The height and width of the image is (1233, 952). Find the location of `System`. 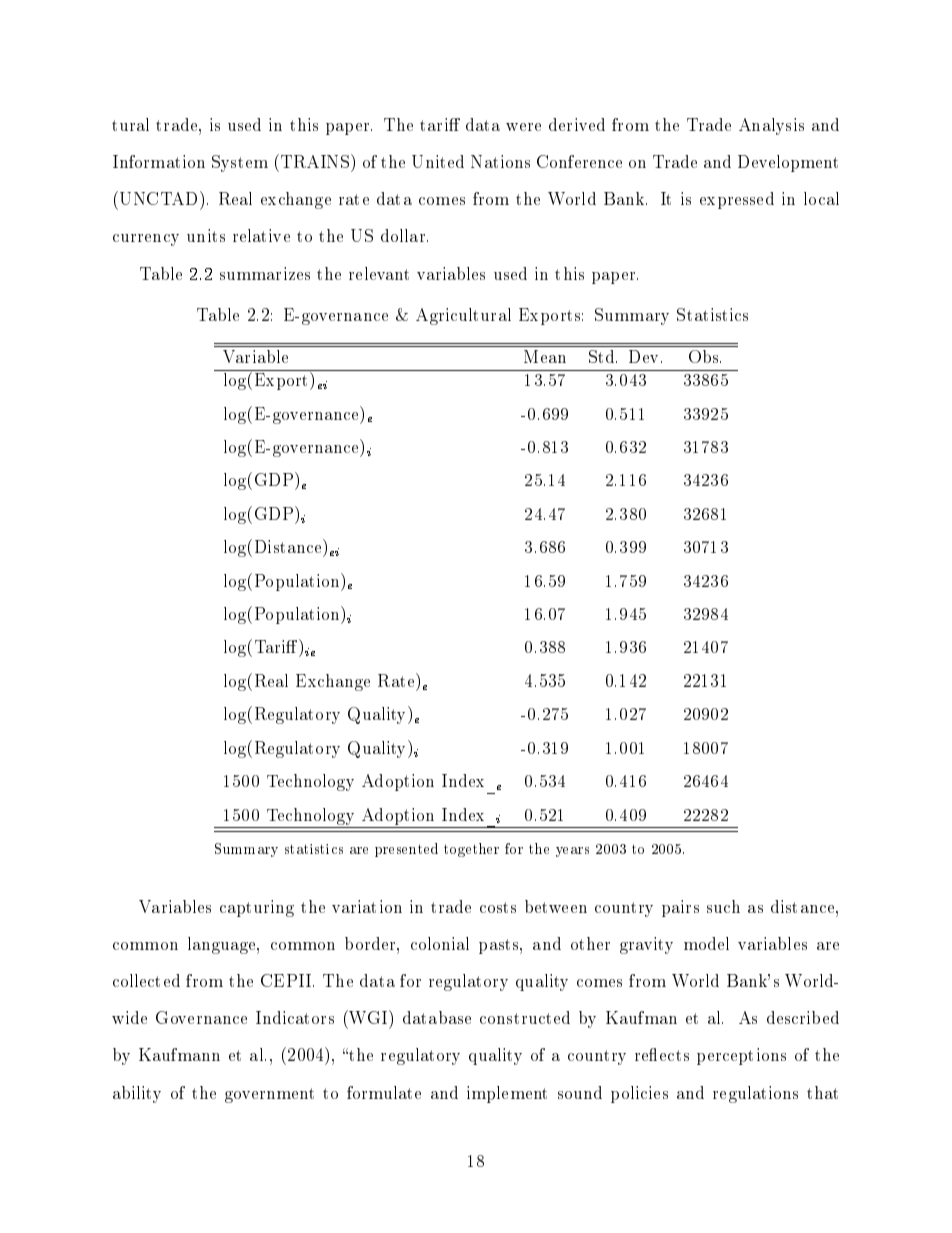

System is located at coordinates (240, 163).
